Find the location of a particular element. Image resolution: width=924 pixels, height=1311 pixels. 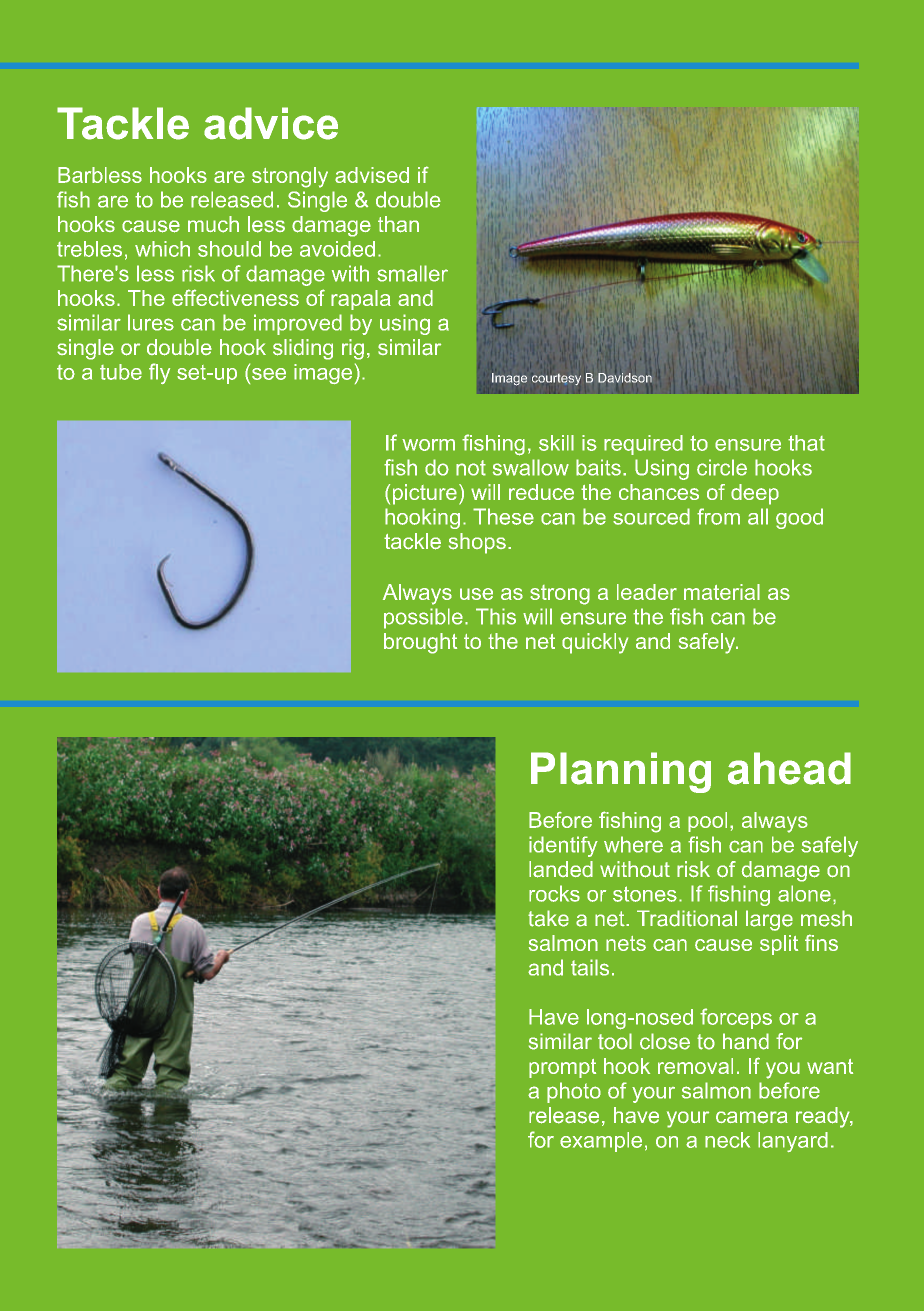

advice is located at coordinates (271, 123).
